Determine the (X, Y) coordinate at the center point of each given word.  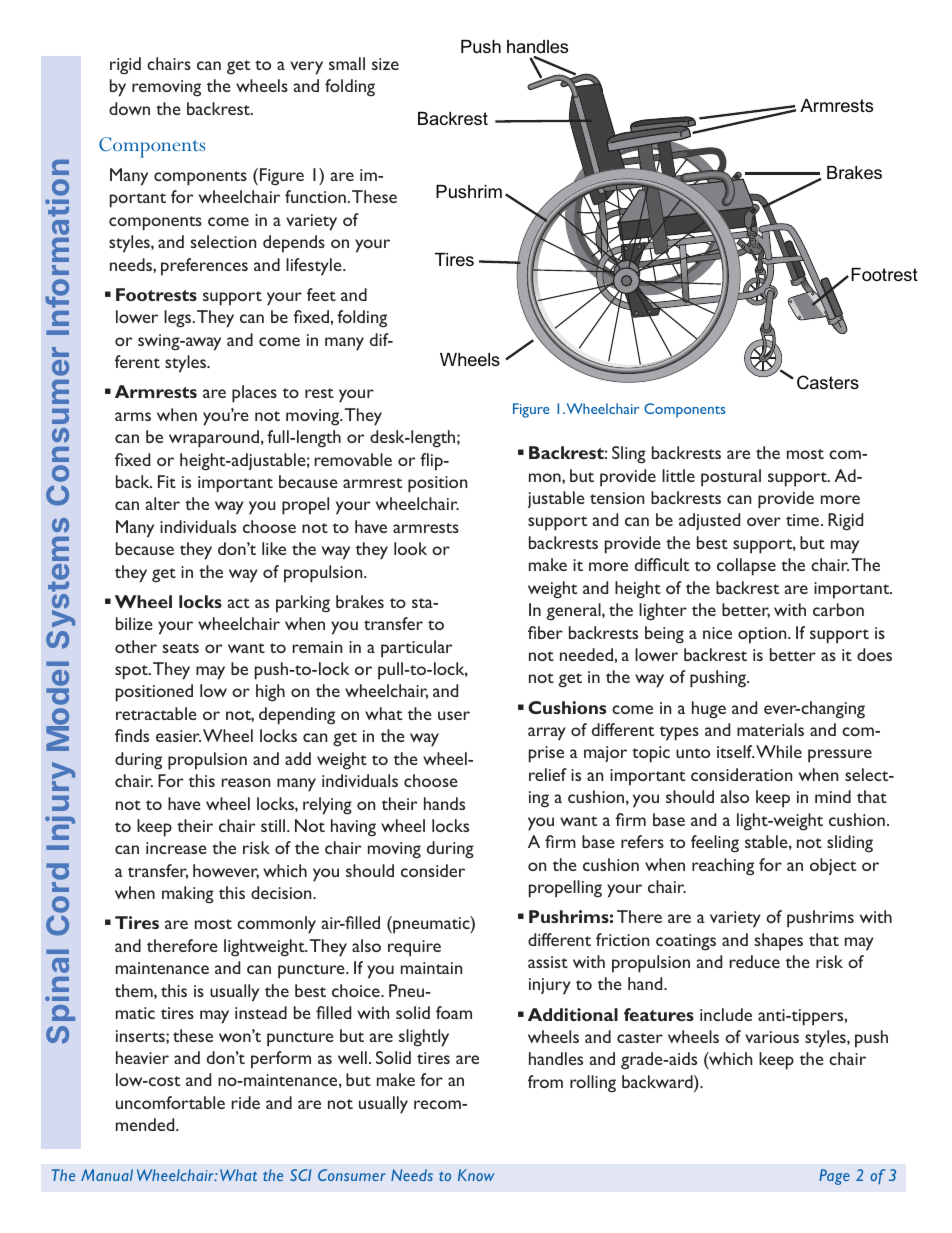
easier (178, 736)
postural (731, 478)
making (188, 895)
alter (163, 503)
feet (321, 294)
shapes (778, 942)
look (410, 548)
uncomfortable (170, 1102)
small (347, 63)
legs (177, 319)
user (454, 715)
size (385, 64)
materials (770, 729)
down (129, 108)
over (764, 521)
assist (548, 962)
